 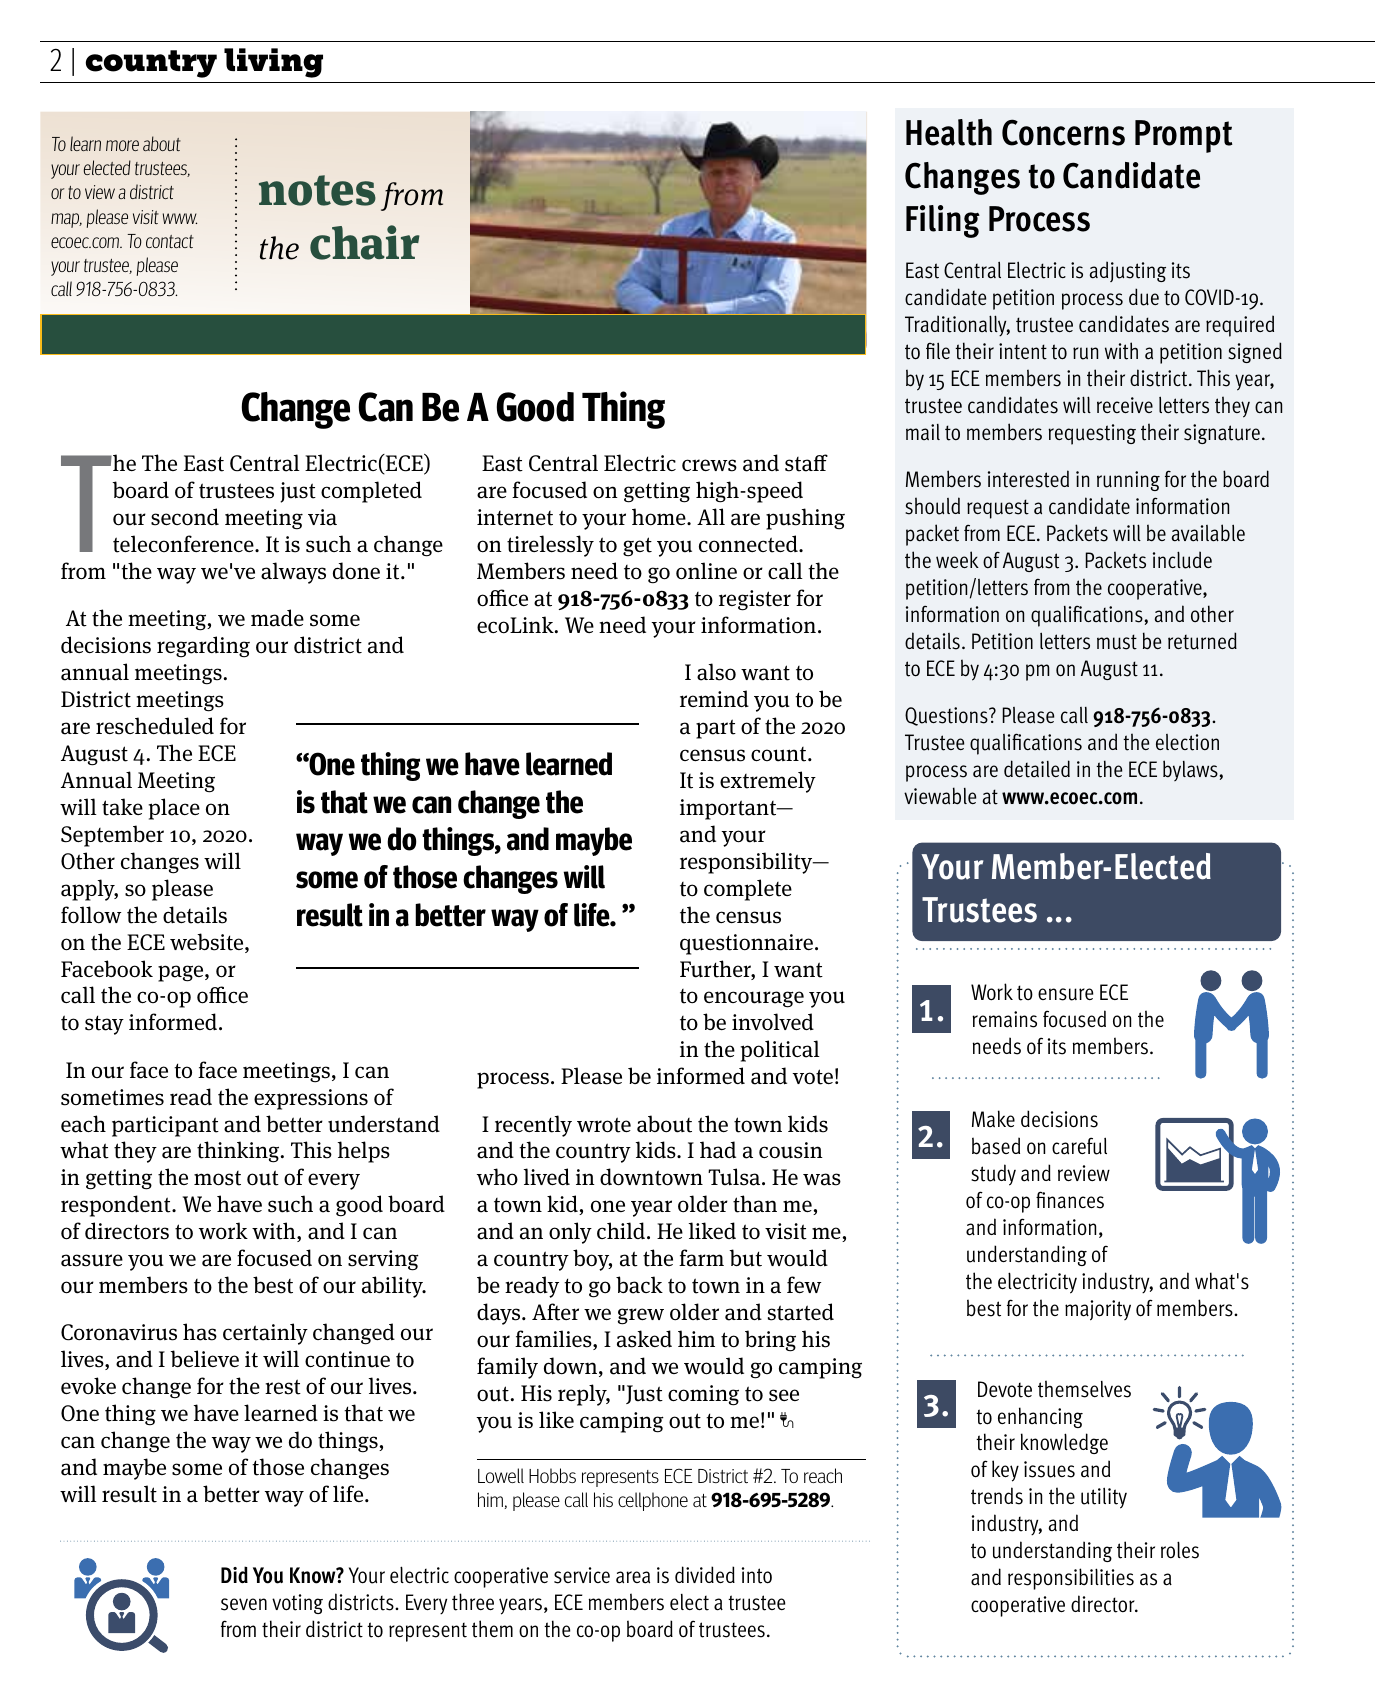 I want to click on expressions, so click(x=311, y=1099).
